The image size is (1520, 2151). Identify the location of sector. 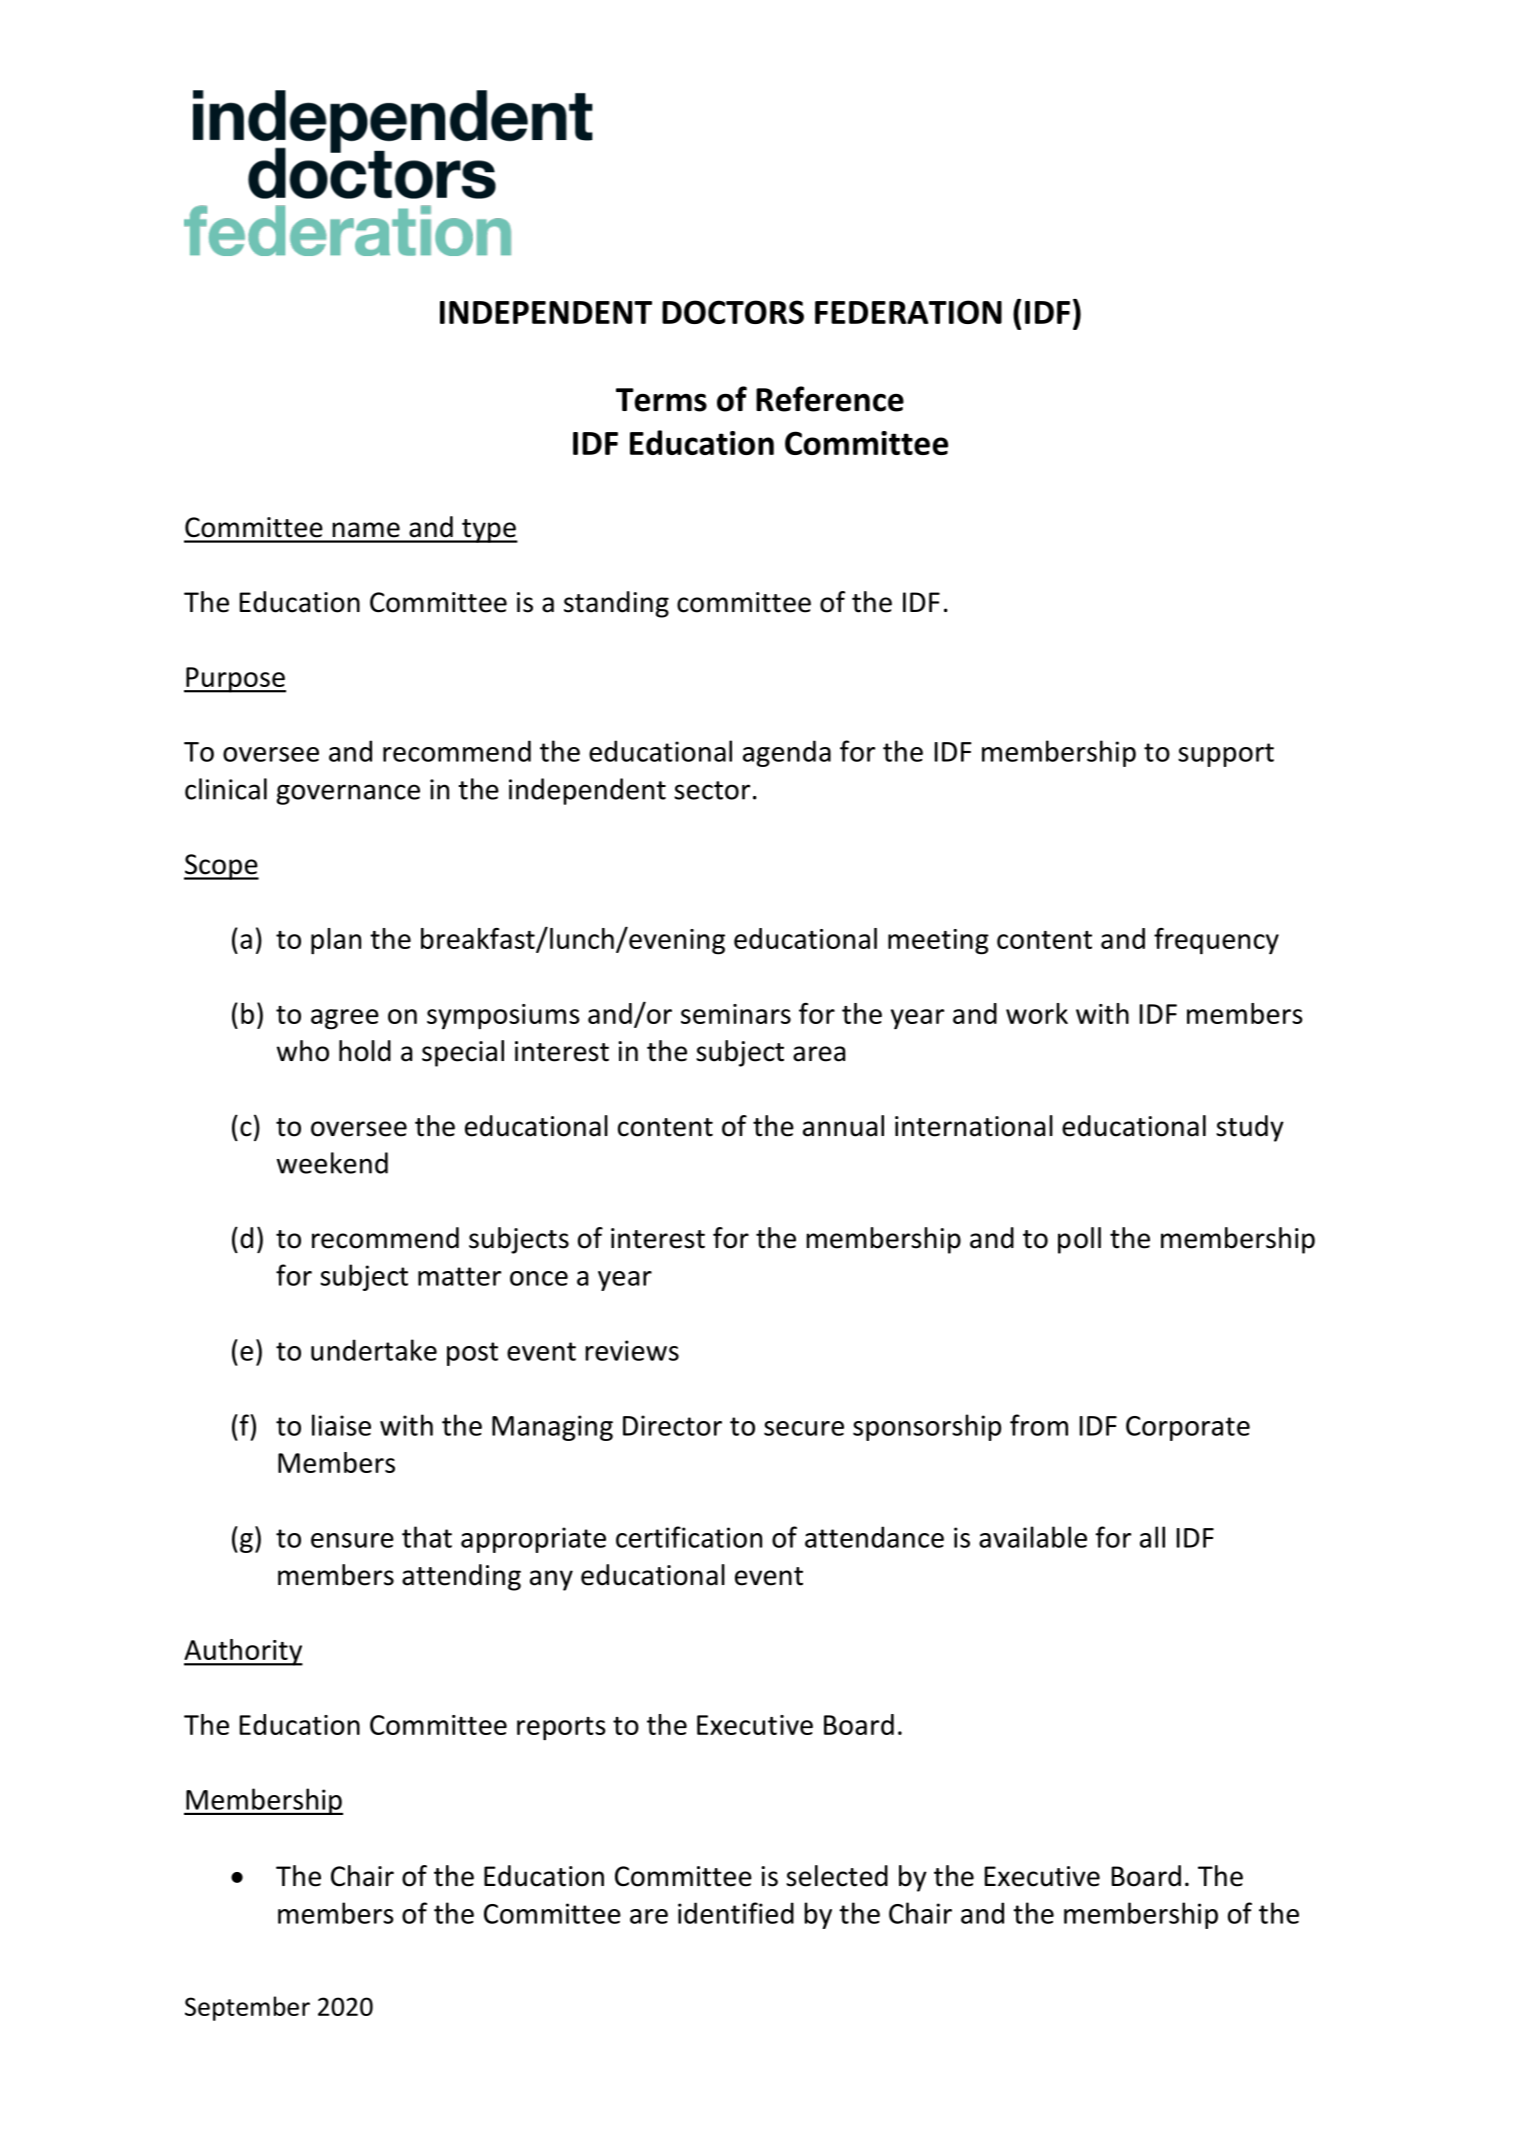
(712, 790).
